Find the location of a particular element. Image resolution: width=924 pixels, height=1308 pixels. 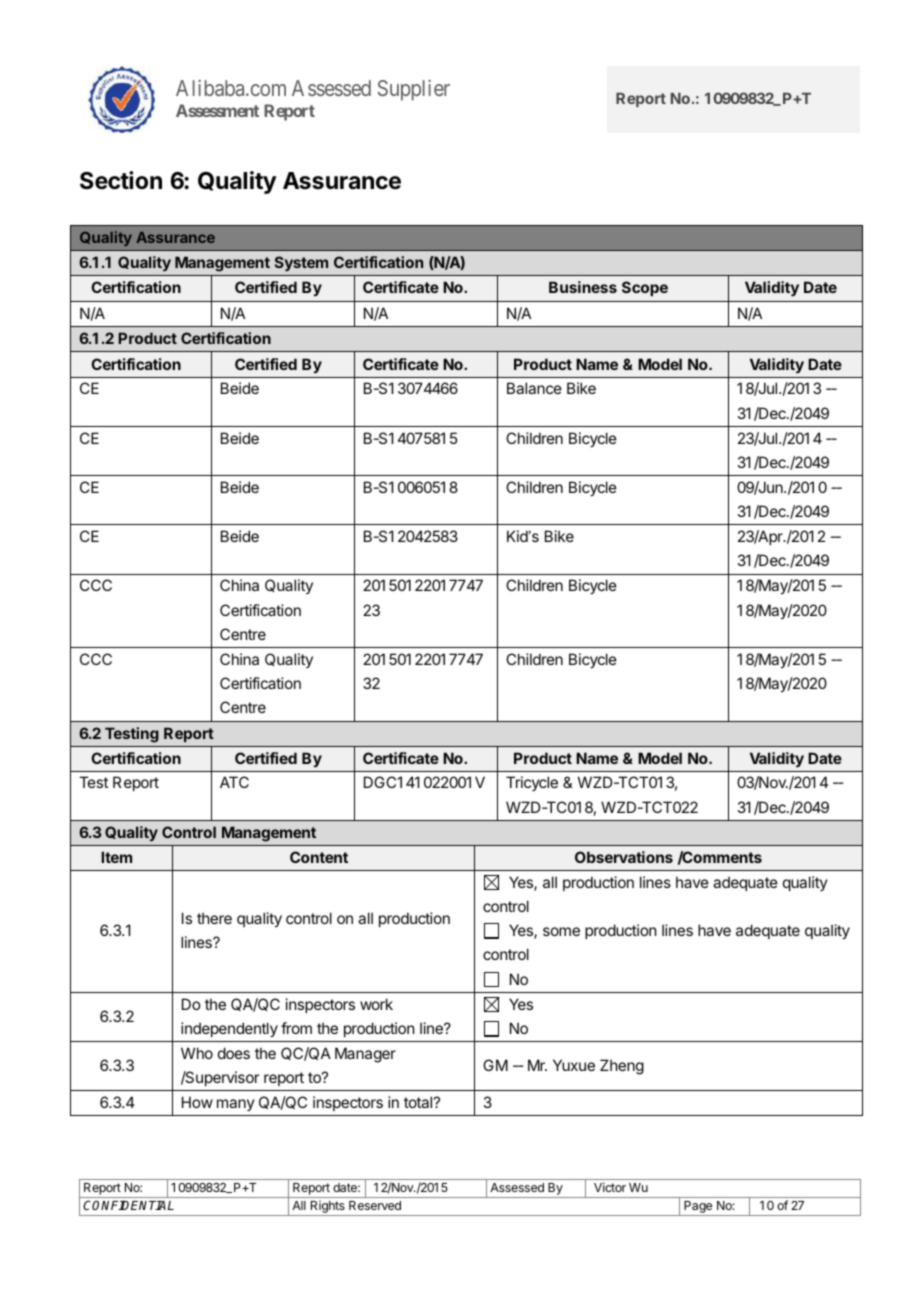

Scope is located at coordinates (645, 288).
